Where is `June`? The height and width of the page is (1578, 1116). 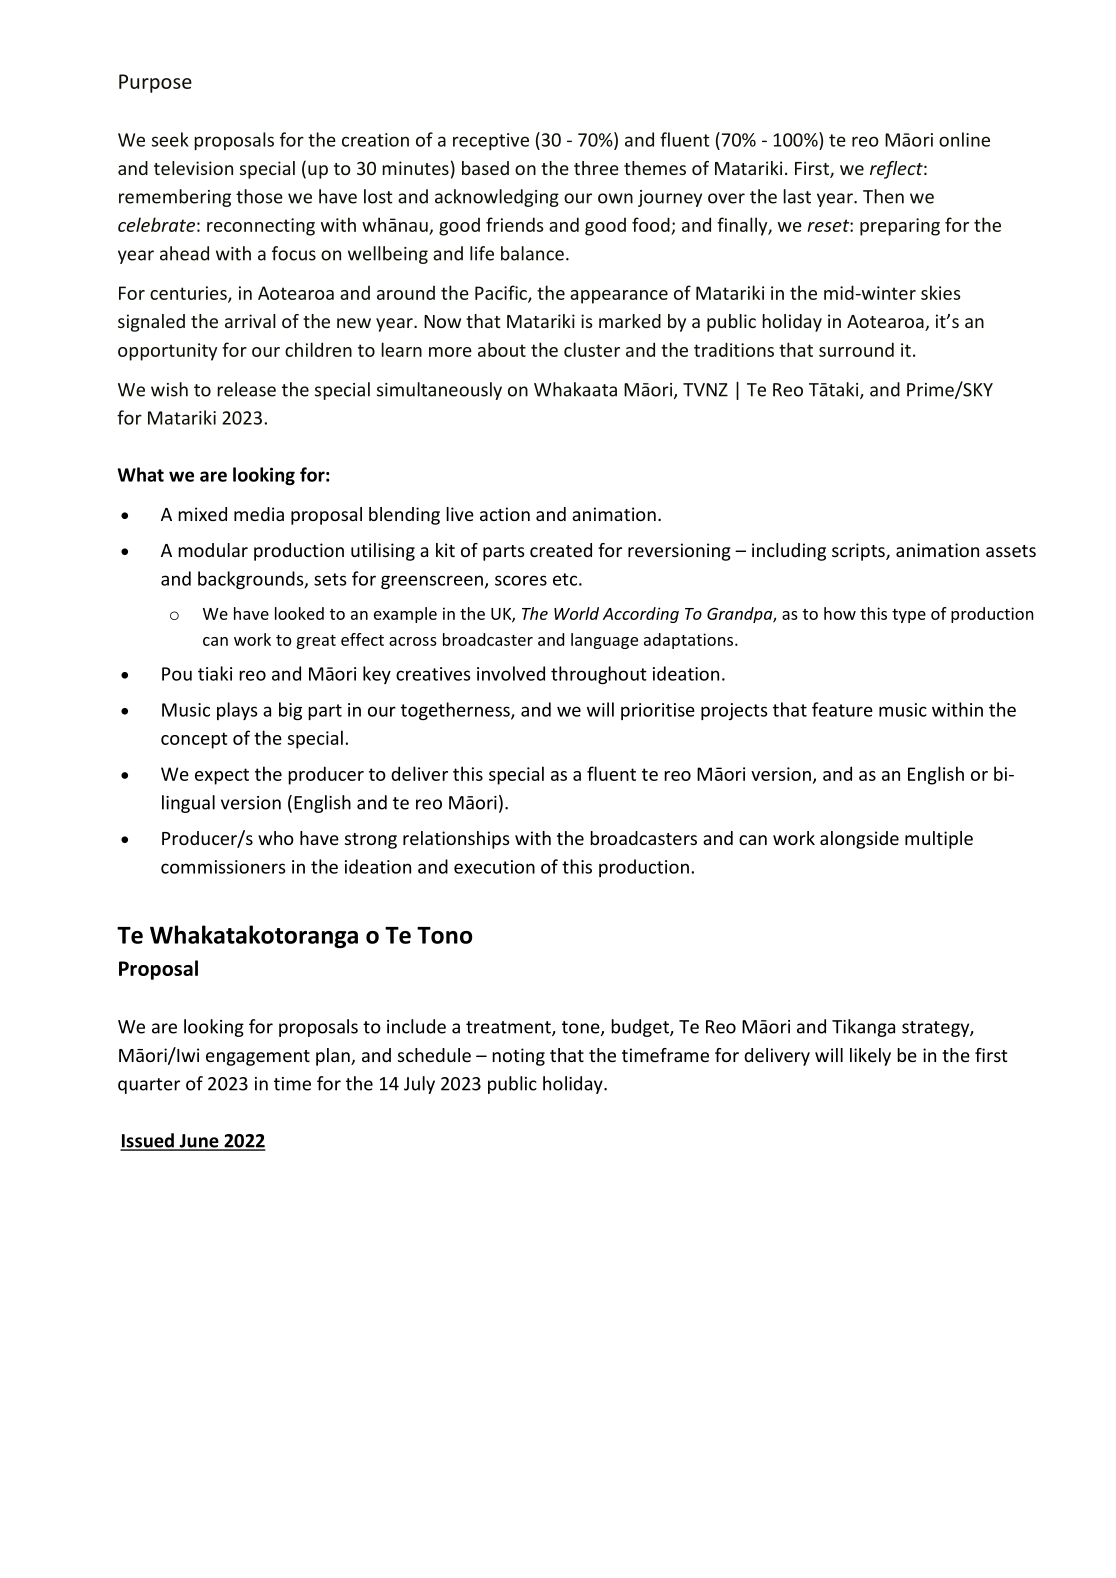 June is located at coordinates (199, 1142).
